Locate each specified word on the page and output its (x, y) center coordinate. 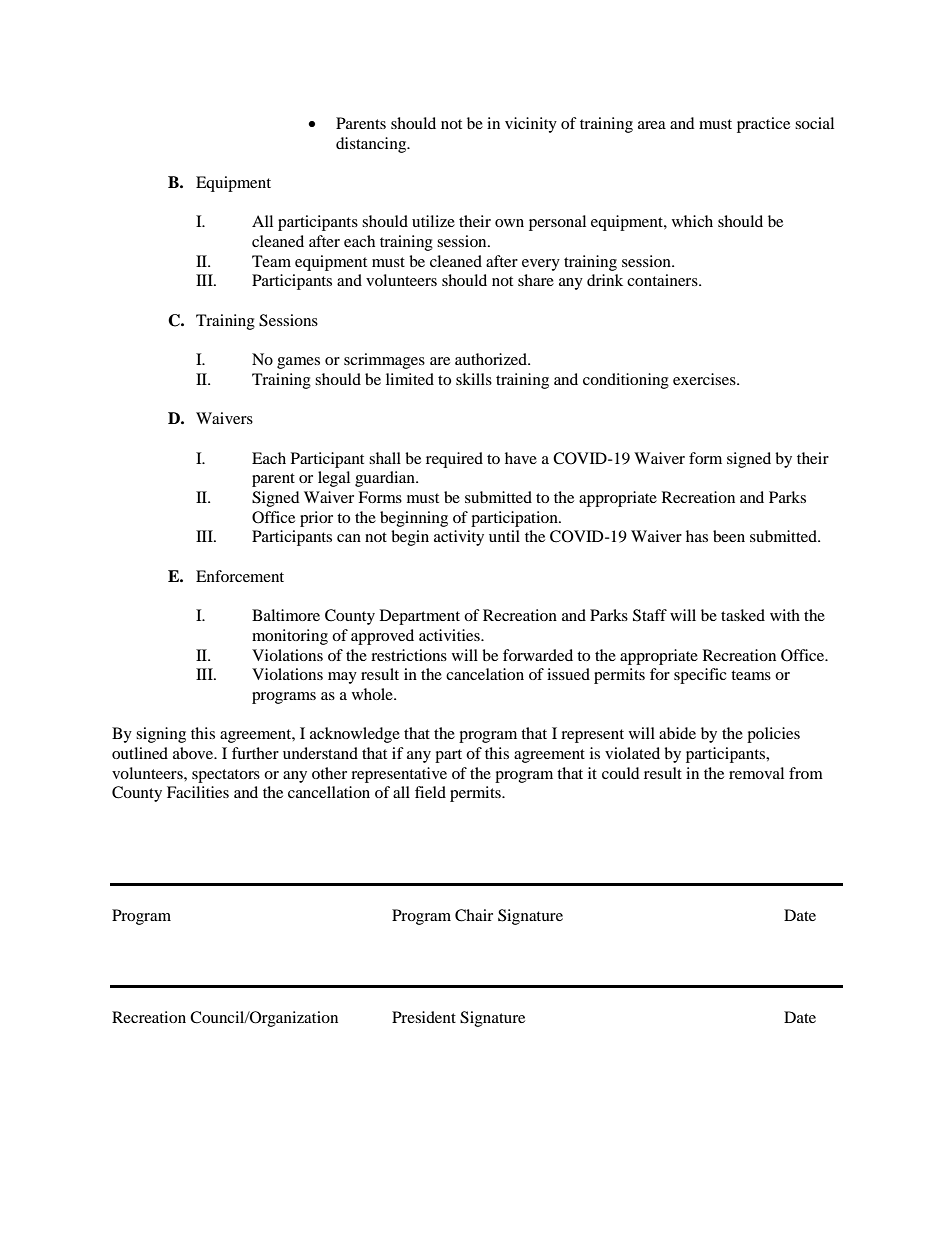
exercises (705, 379)
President (424, 1017)
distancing (372, 145)
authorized (492, 359)
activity (459, 538)
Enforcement (240, 576)
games (298, 363)
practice (763, 125)
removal (756, 773)
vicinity (531, 125)
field (430, 792)
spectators (226, 776)
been (729, 536)
